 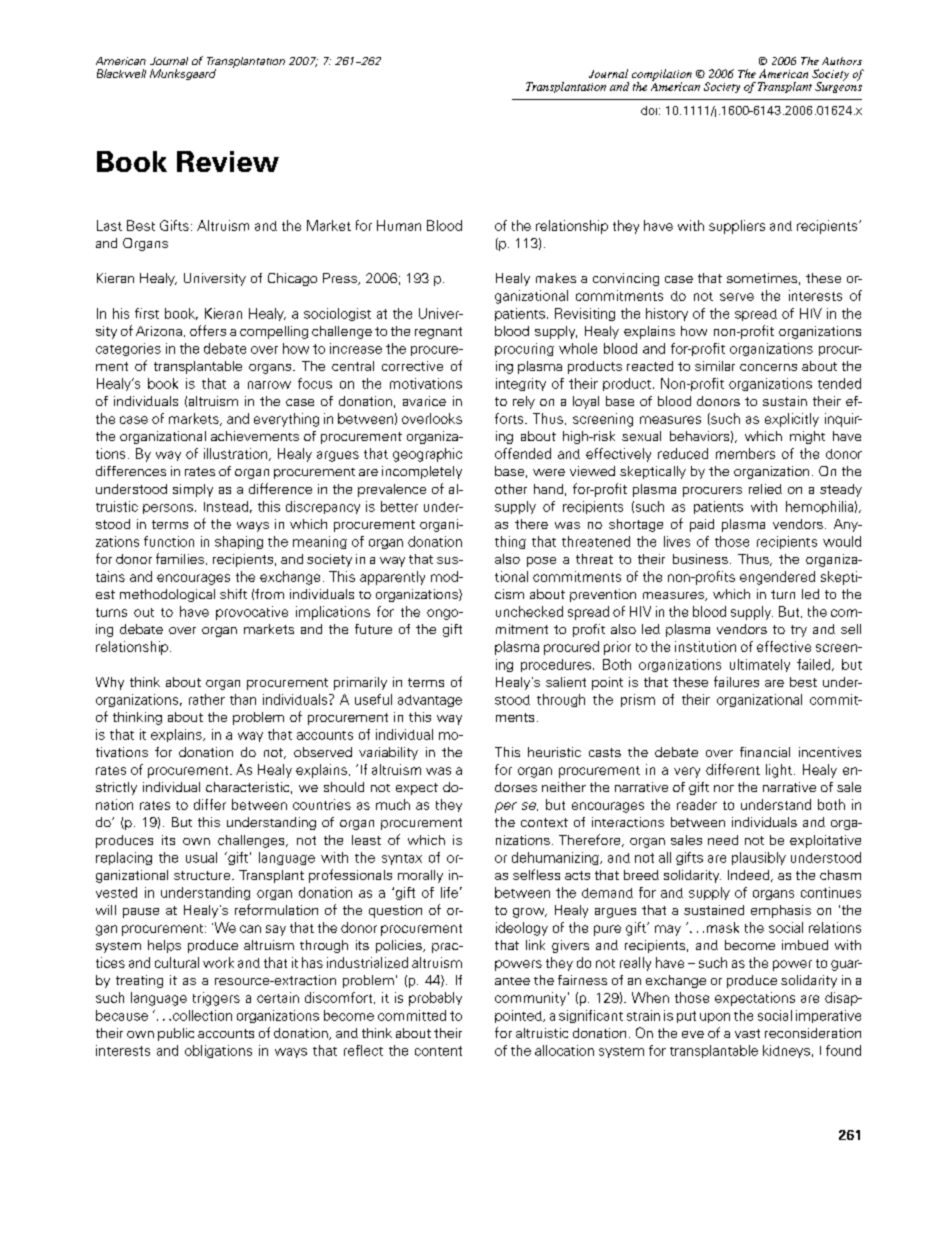 What do you see at coordinates (180, 558) in the screenshot?
I see `families` at bounding box center [180, 558].
